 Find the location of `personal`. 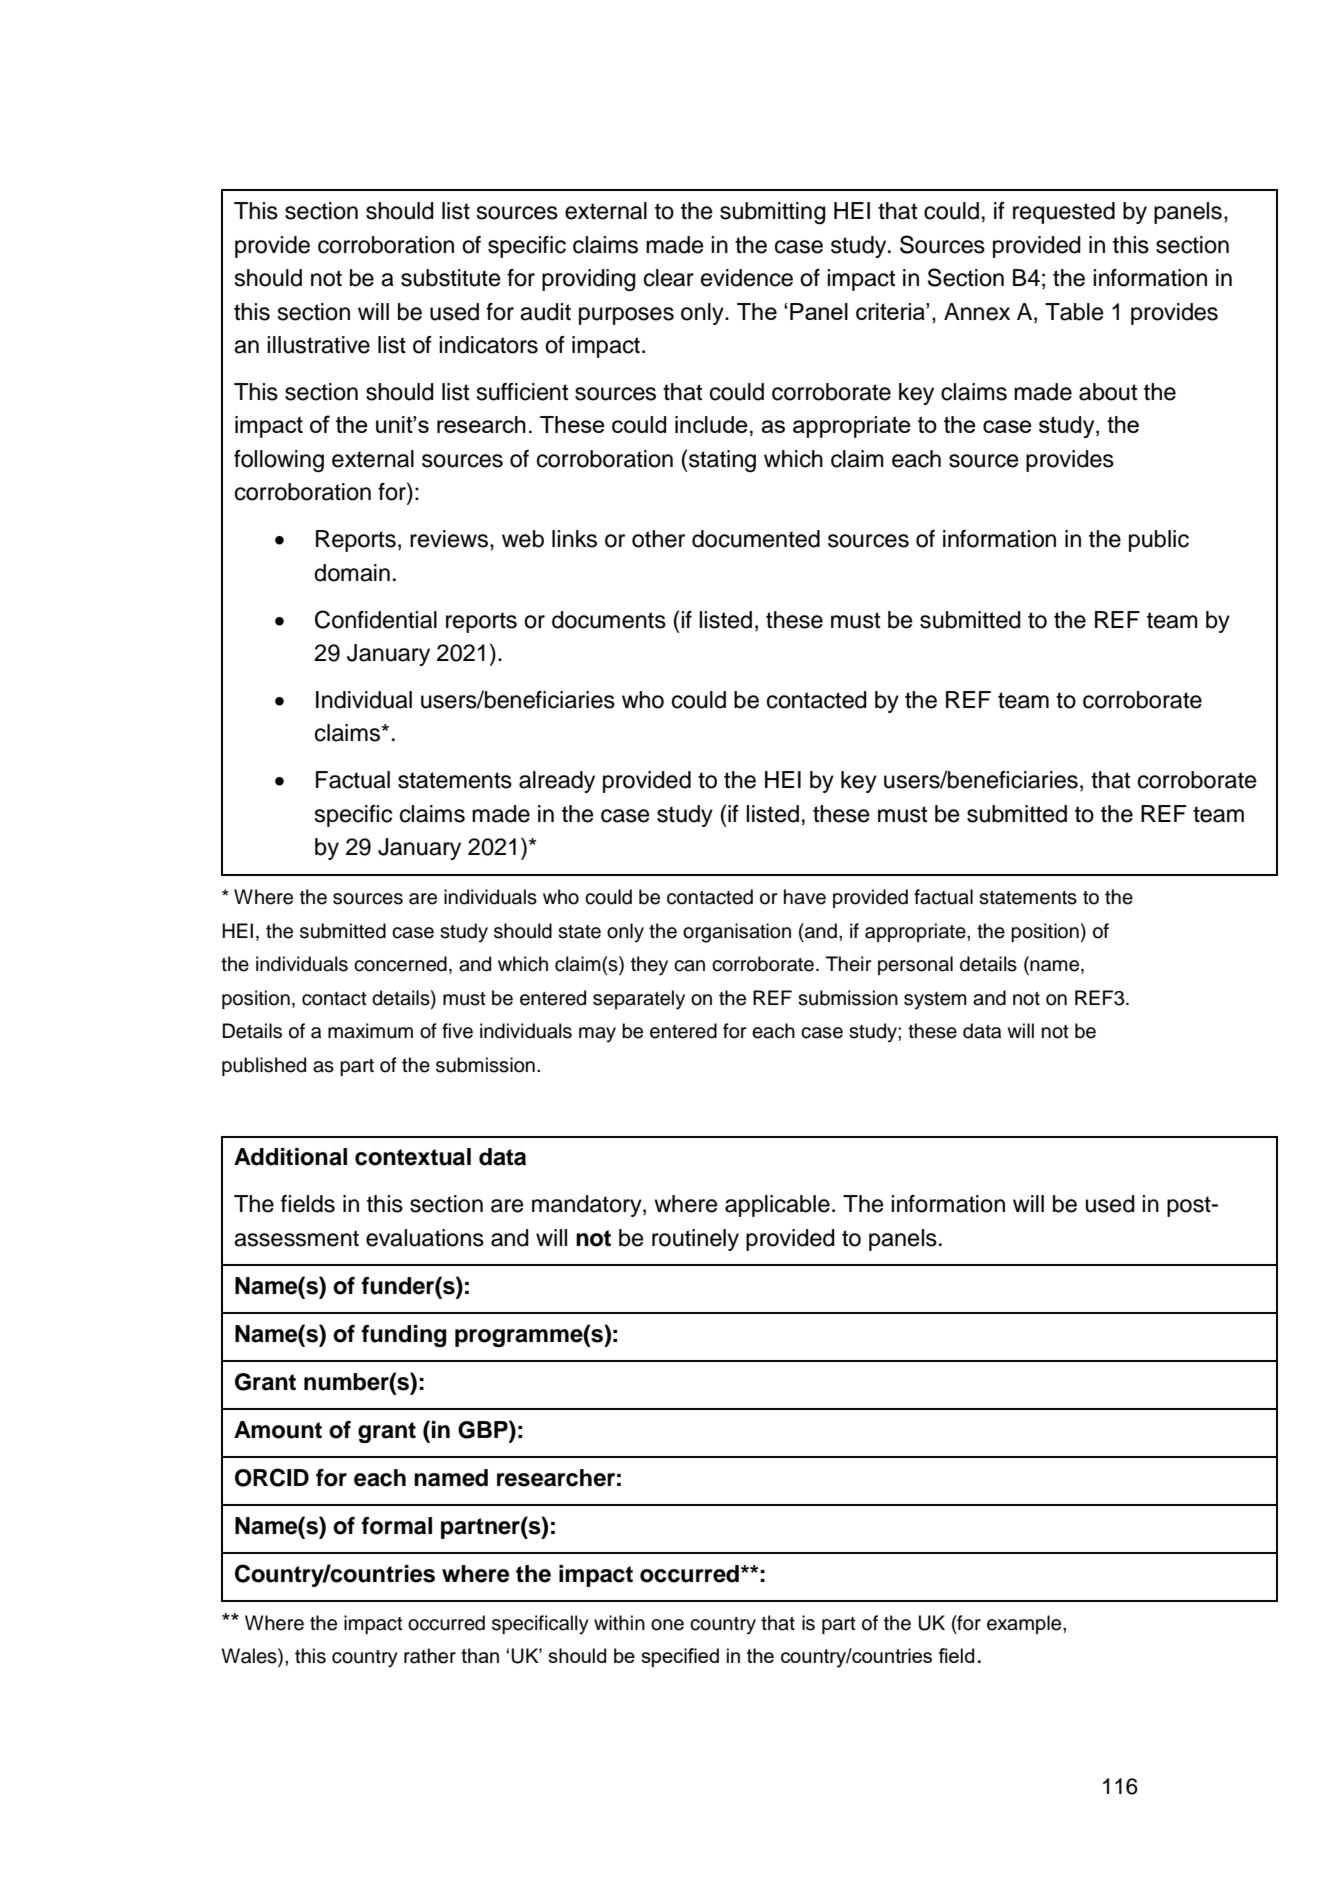

personal is located at coordinates (915, 965).
